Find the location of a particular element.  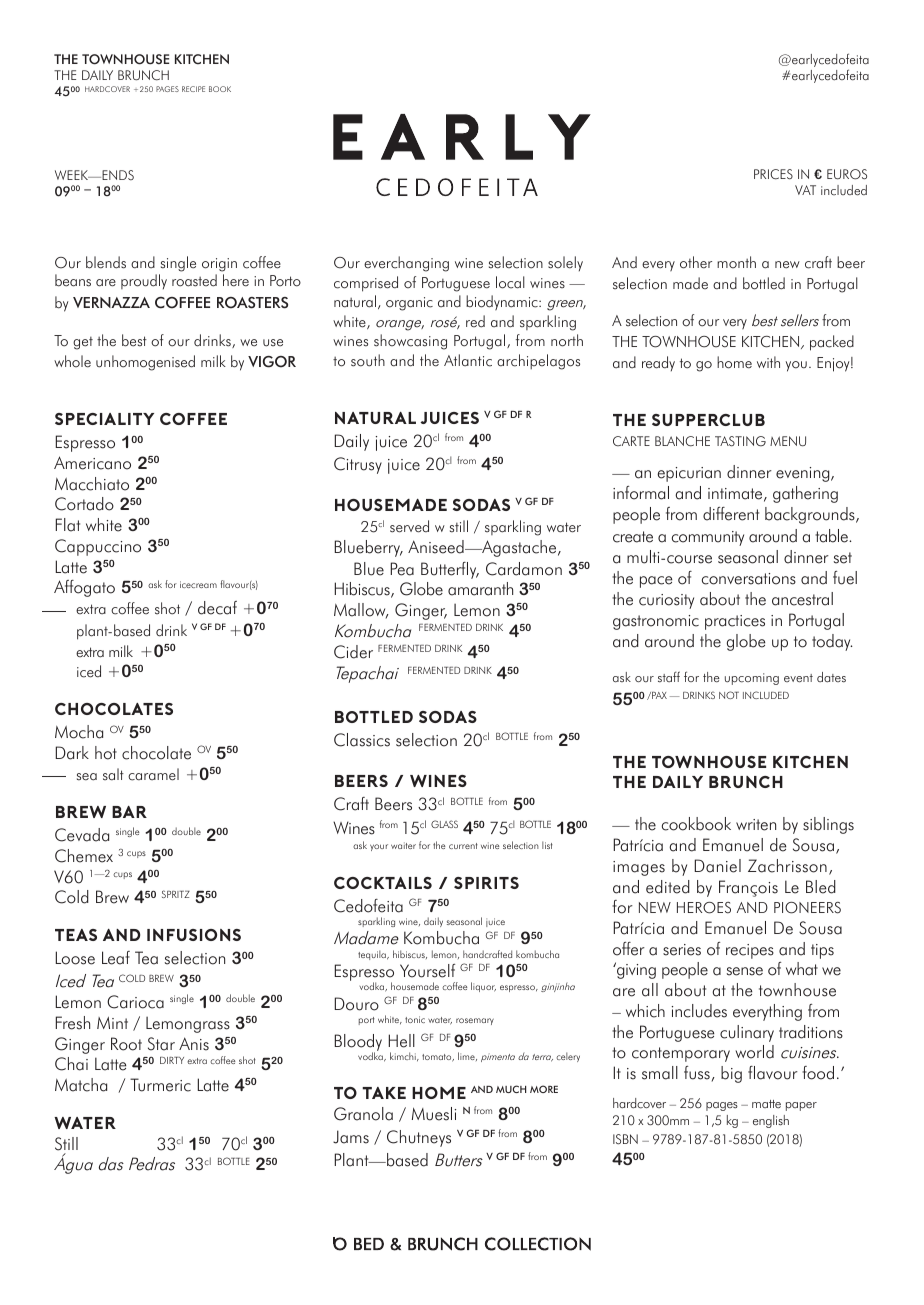

decaf is located at coordinates (217, 608).
